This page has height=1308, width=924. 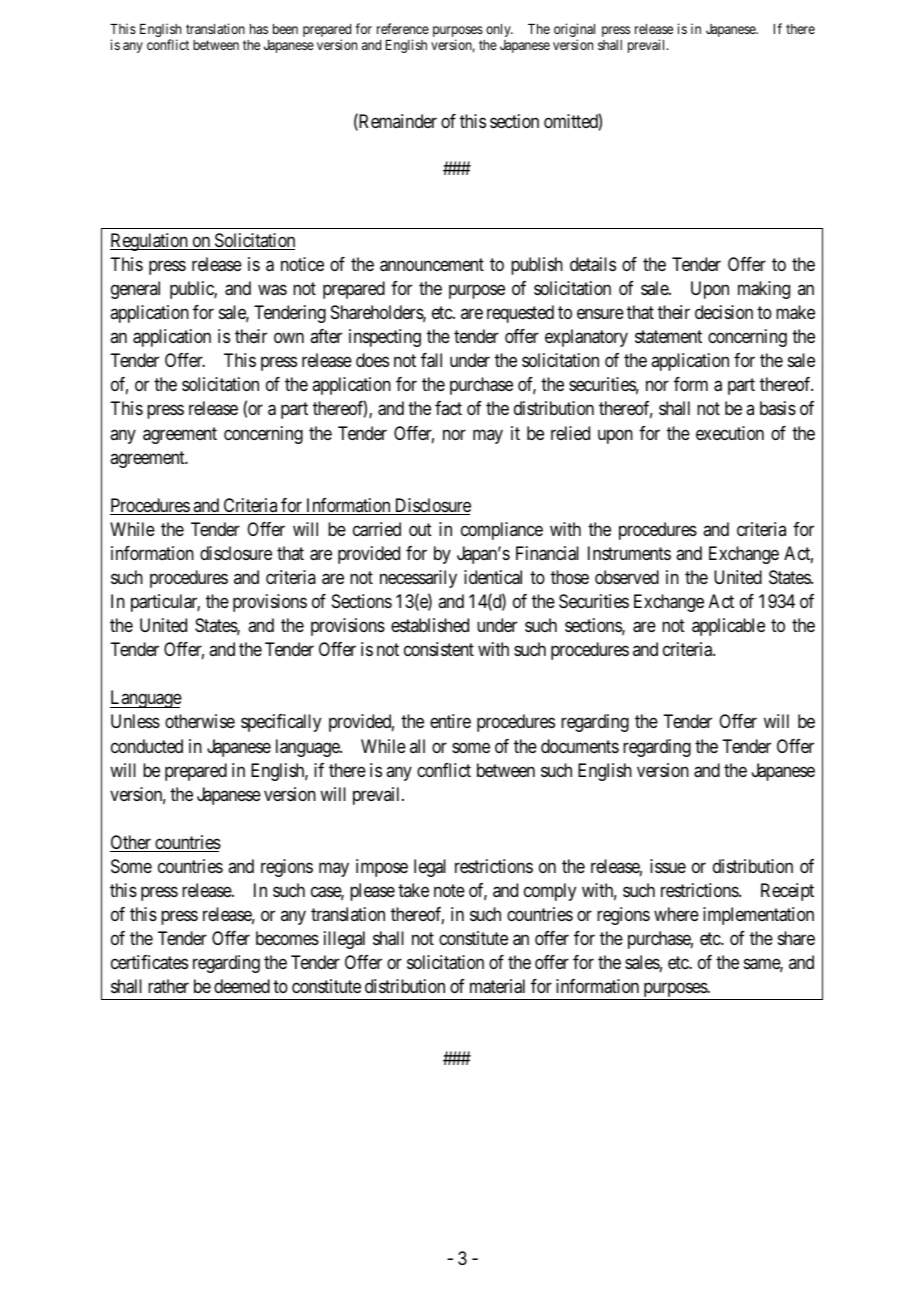 What do you see at coordinates (432, 265) in the page?
I see `announcement` at bounding box center [432, 265].
